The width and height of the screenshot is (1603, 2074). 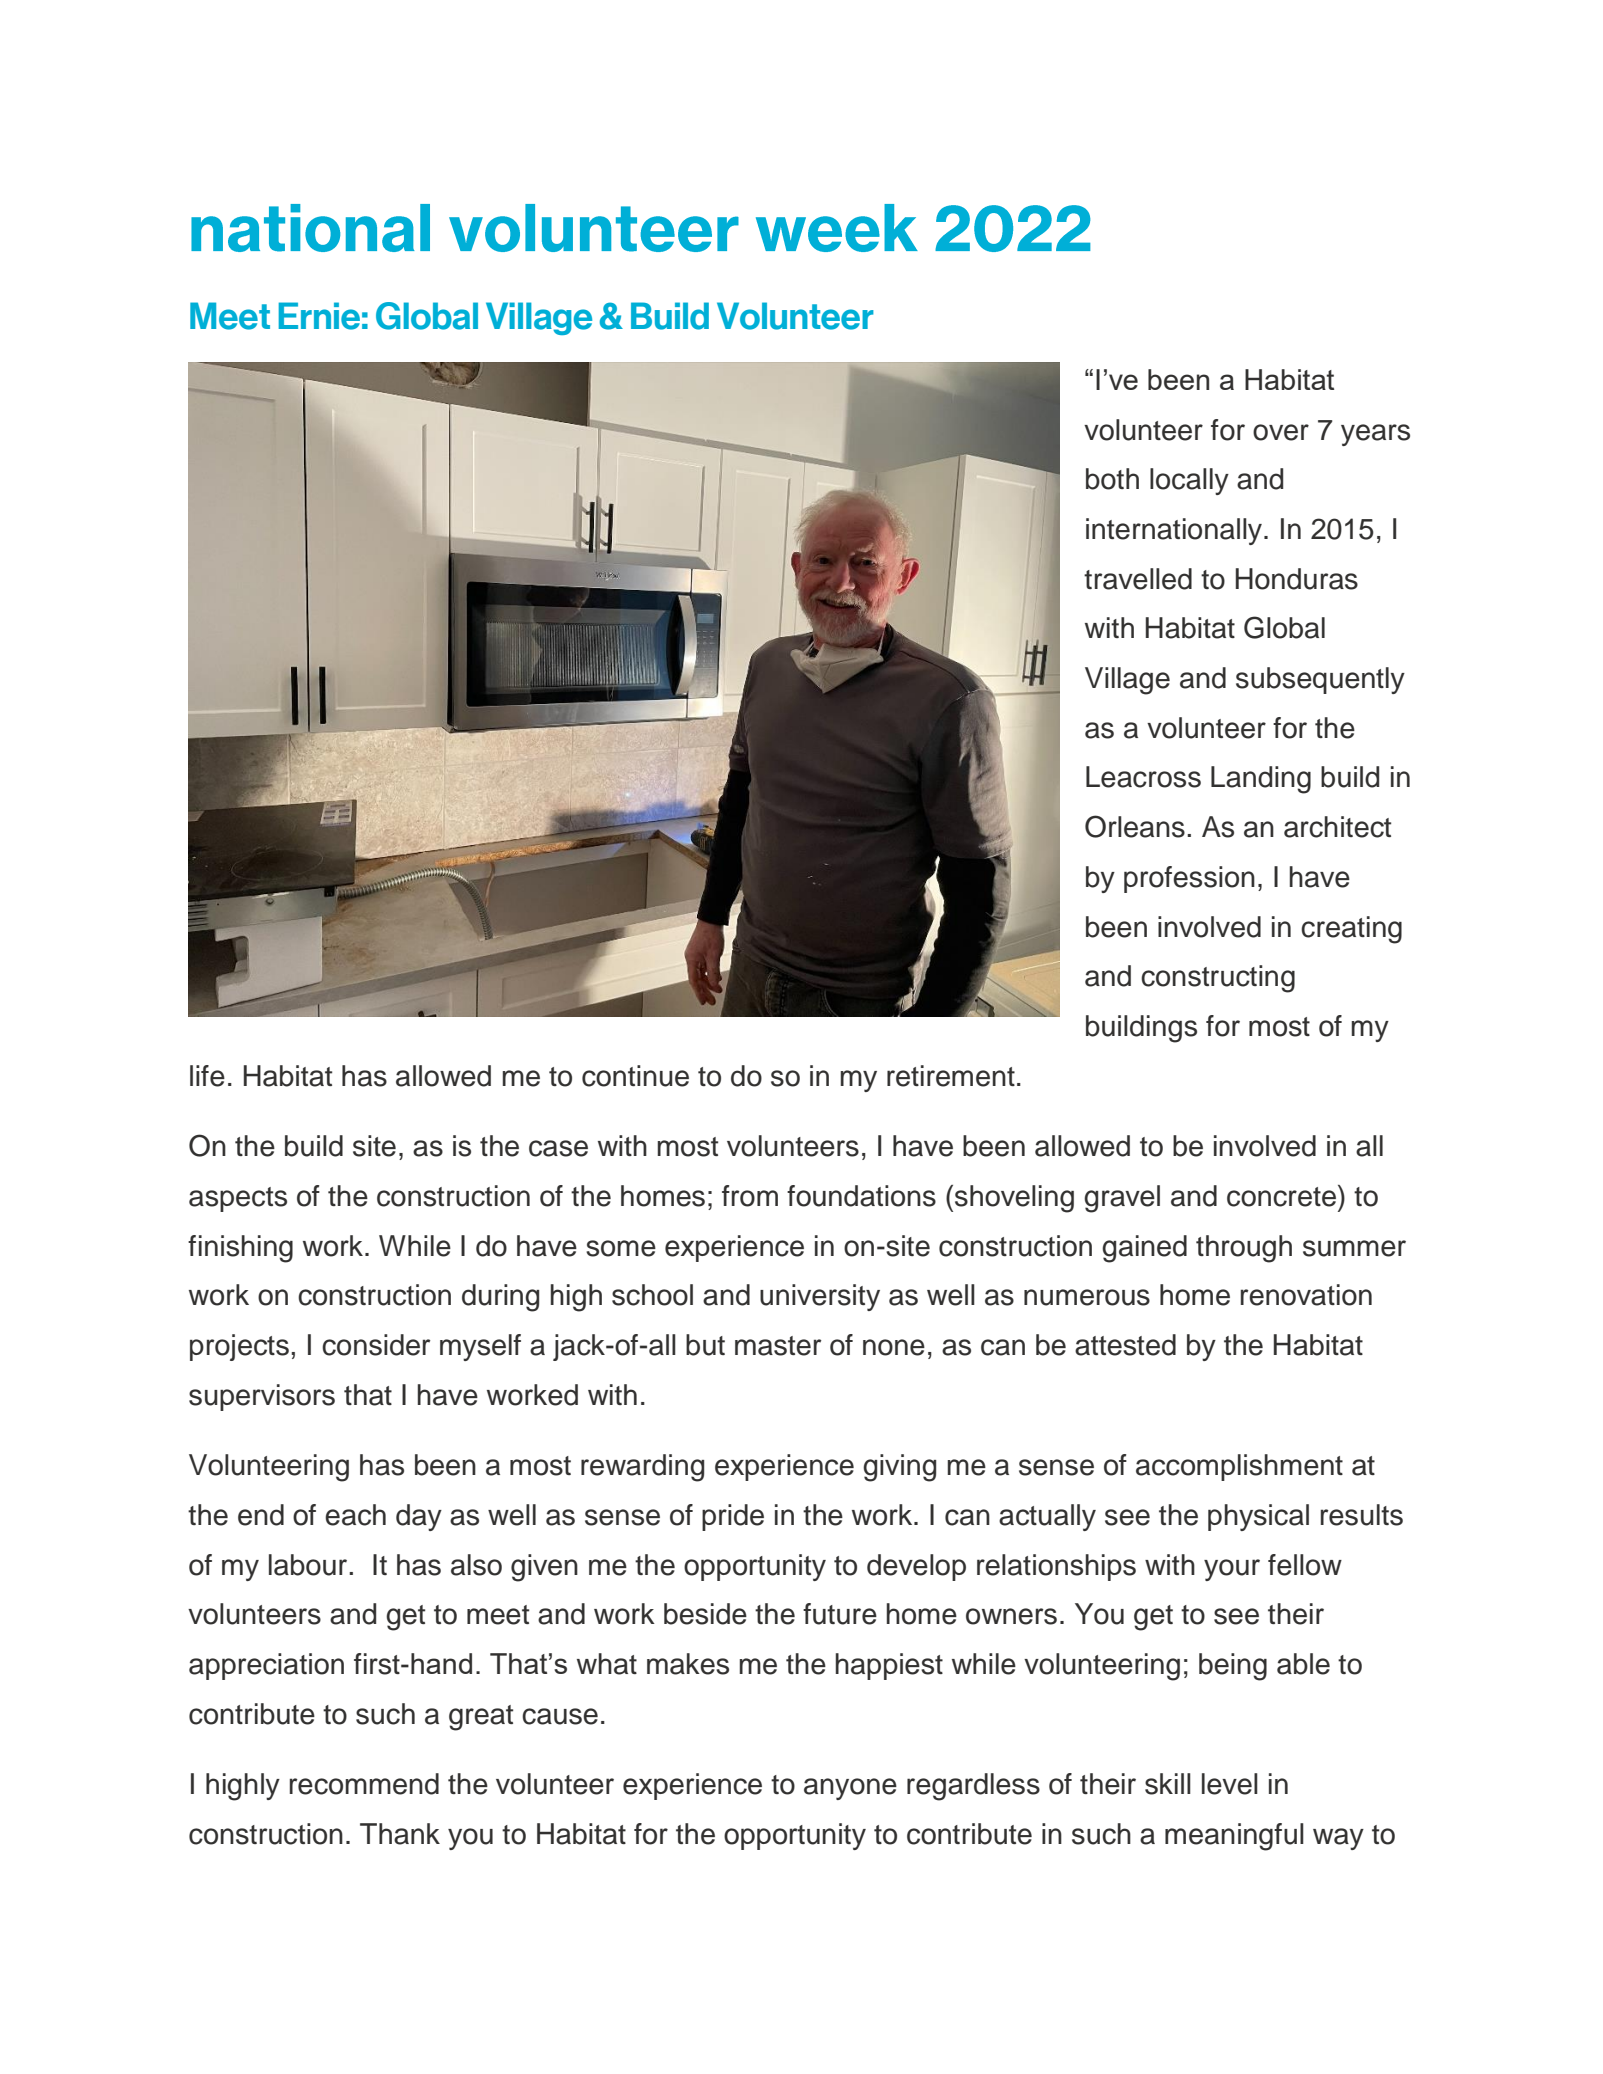 I want to click on locally, so click(x=1189, y=481).
